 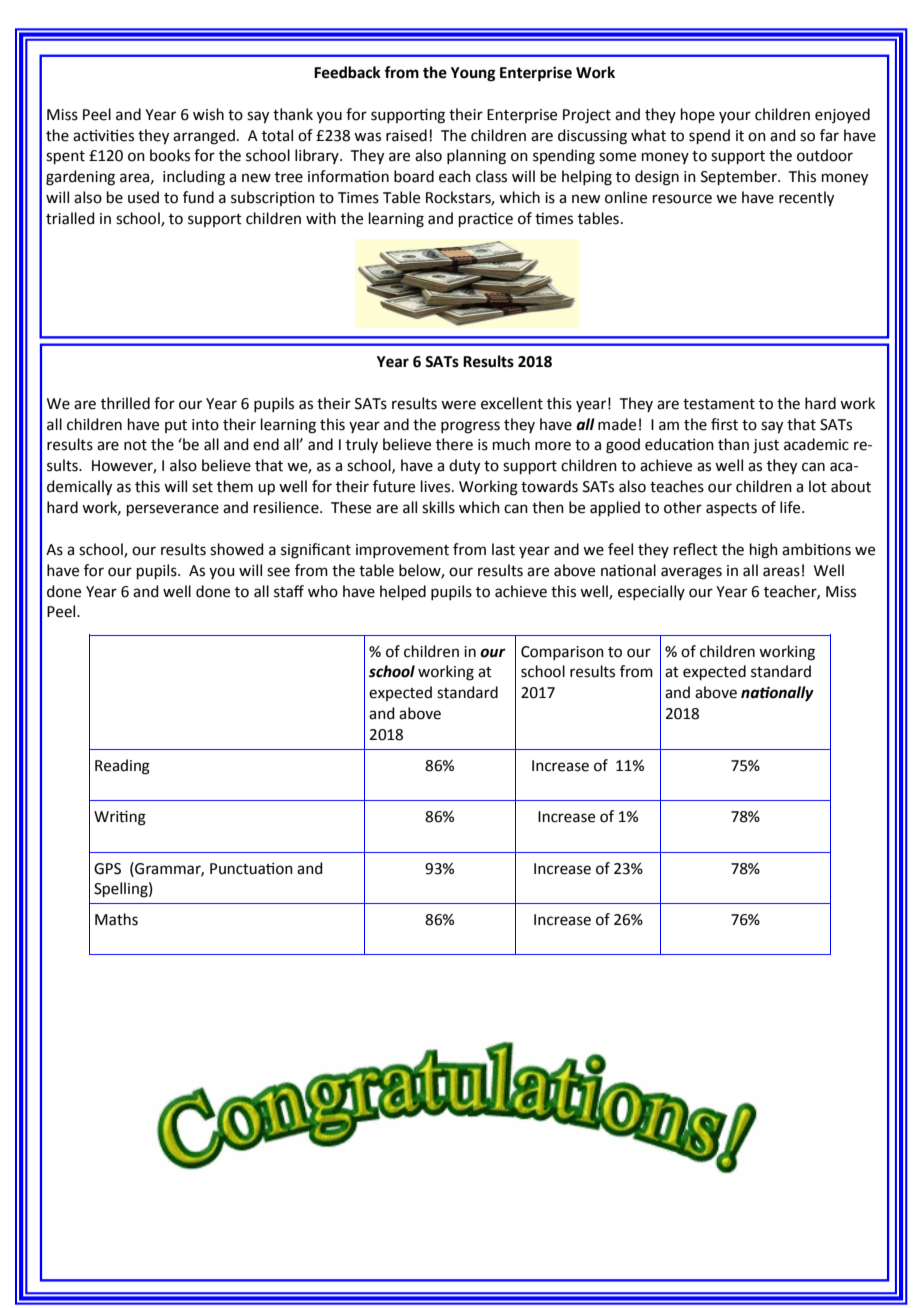 What do you see at coordinates (473, 74) in the screenshot?
I see `Young` at bounding box center [473, 74].
